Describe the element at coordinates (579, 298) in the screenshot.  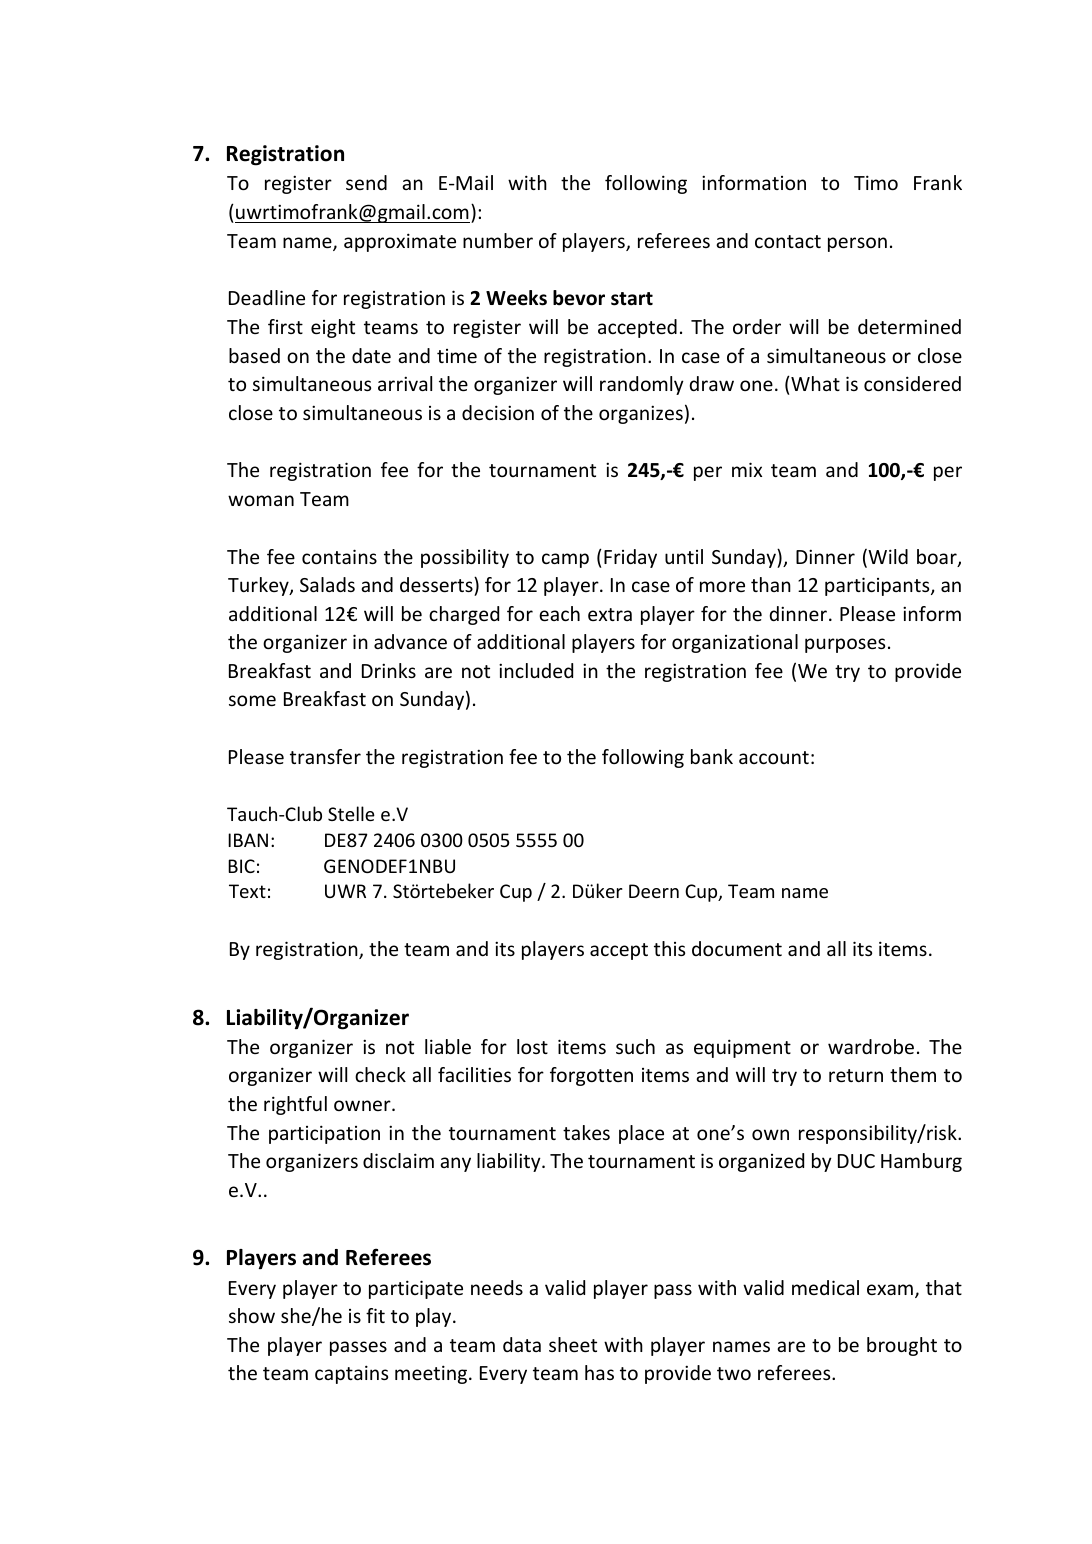
I see `bevor` at that location.
